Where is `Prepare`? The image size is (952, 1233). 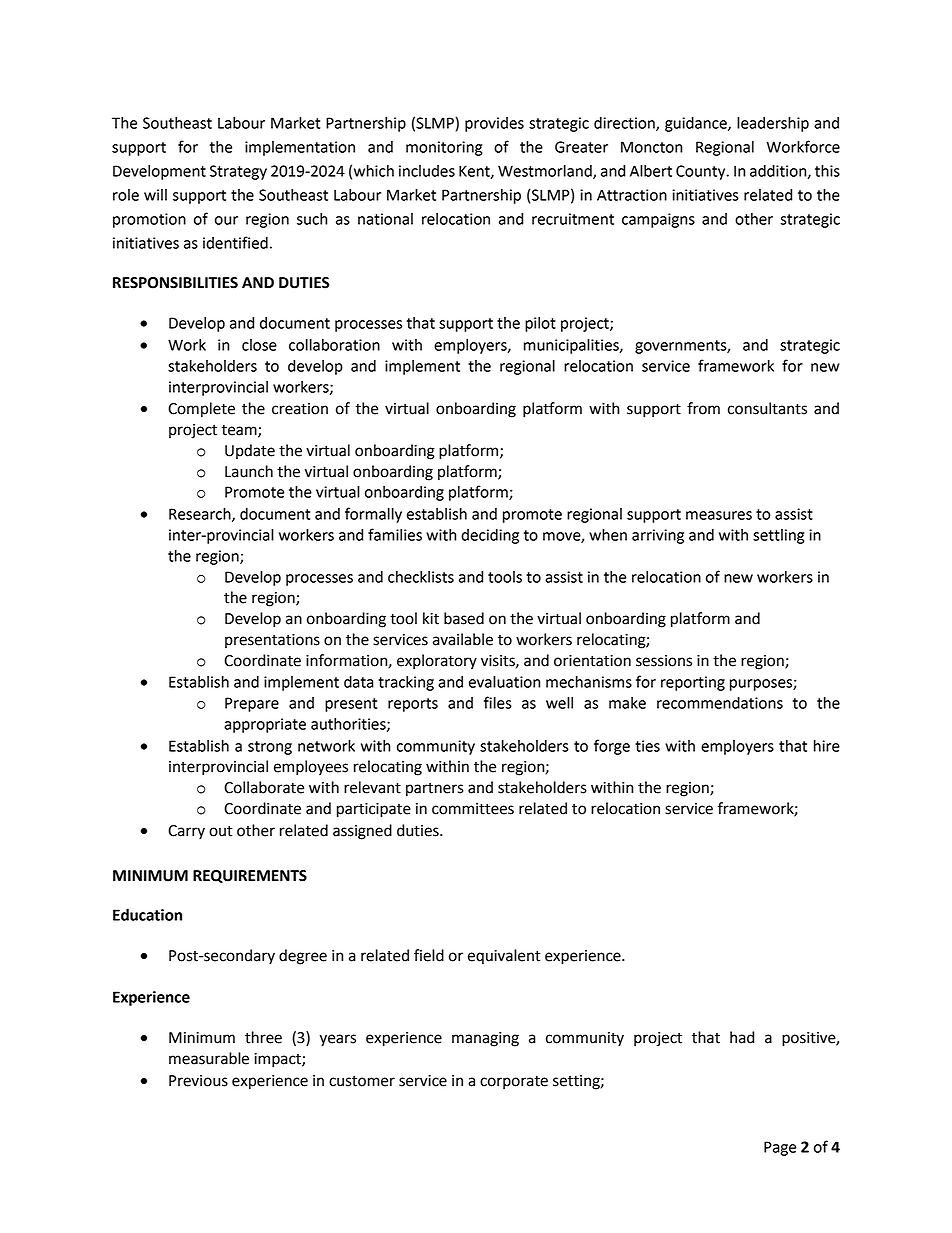
Prepare is located at coordinates (252, 704).
